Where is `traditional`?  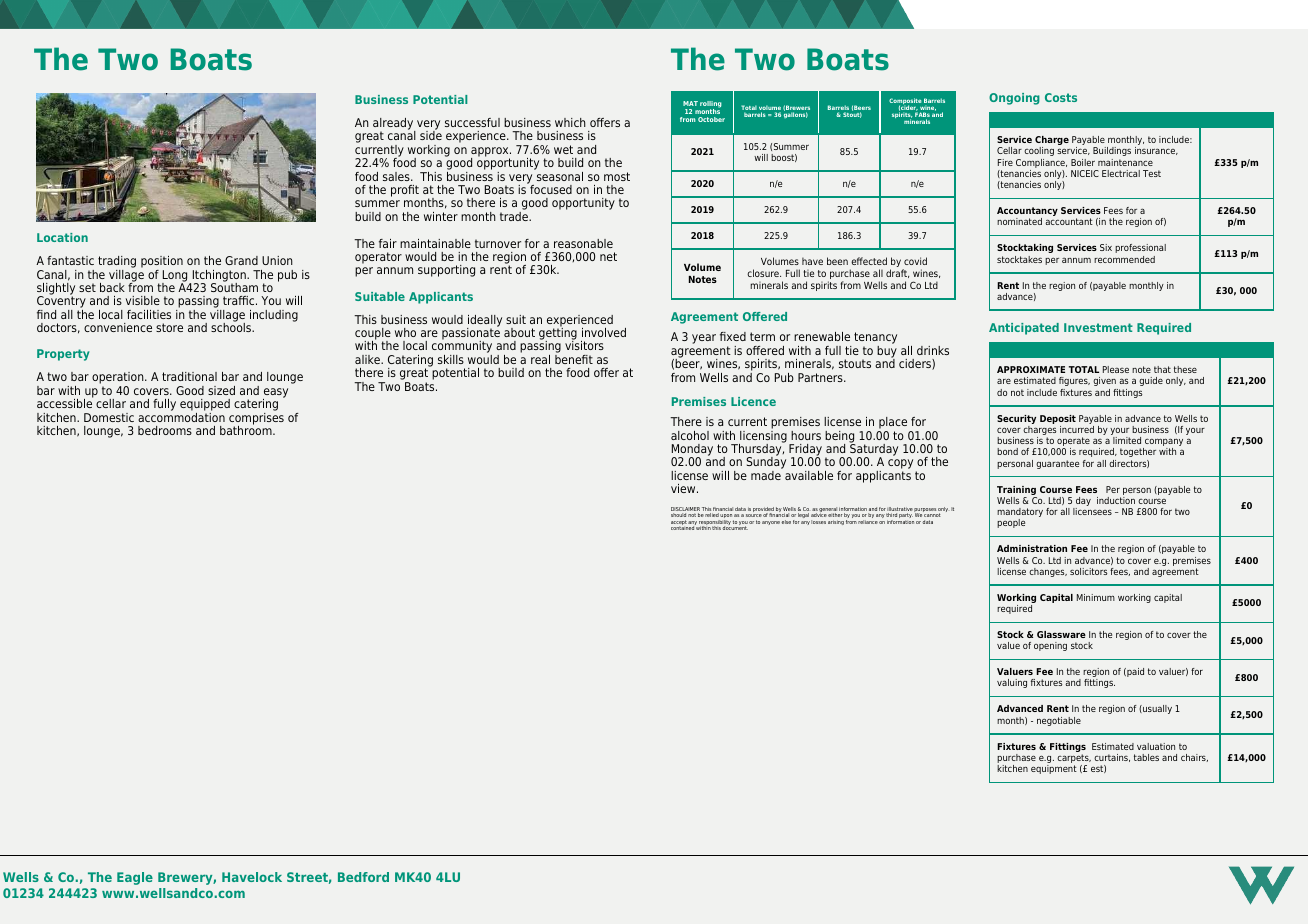
traditional is located at coordinates (189, 376).
